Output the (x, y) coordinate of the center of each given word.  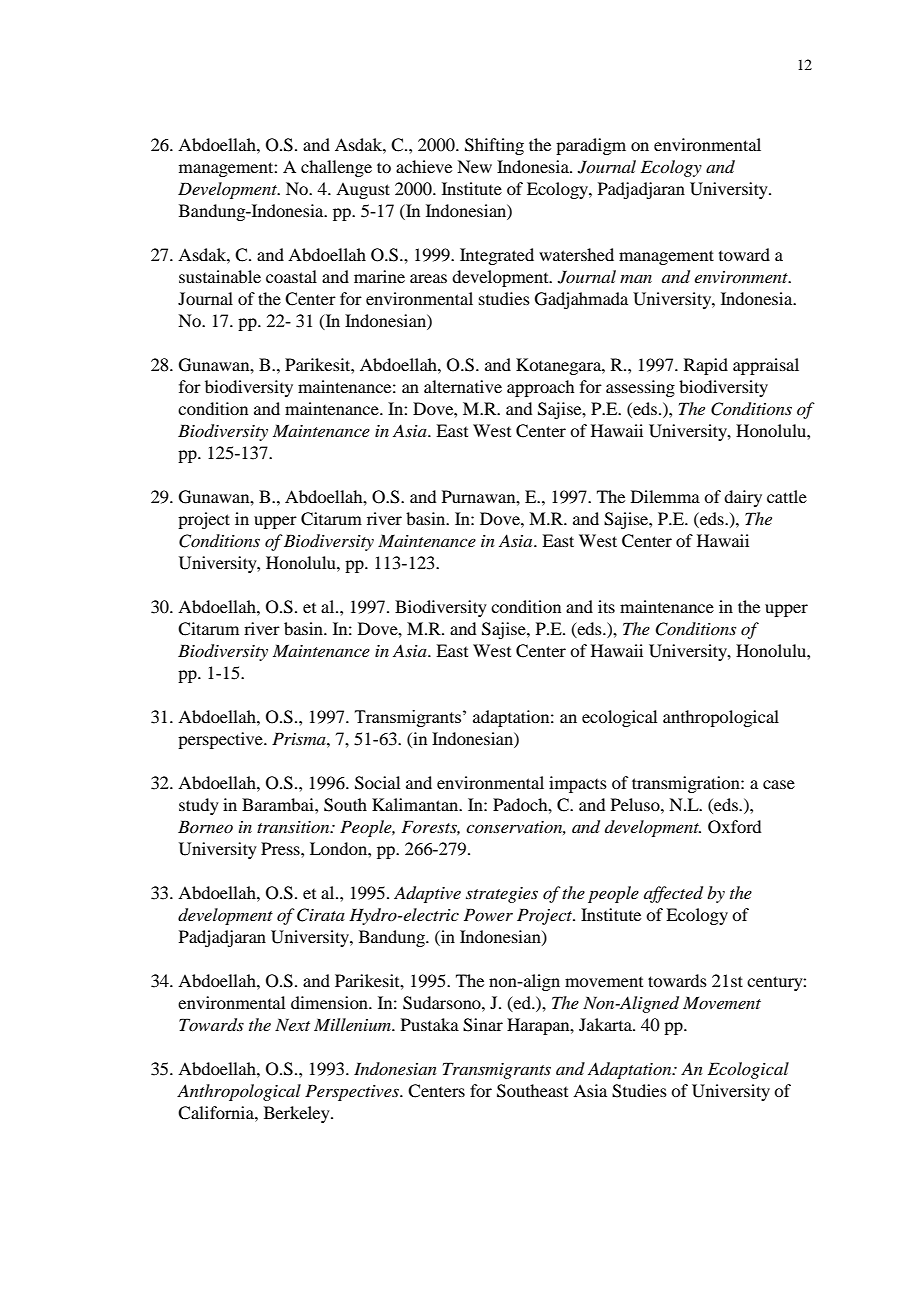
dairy (743, 498)
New (474, 166)
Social (377, 783)
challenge (336, 168)
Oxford (734, 827)
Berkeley (298, 1114)
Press (281, 848)
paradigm (591, 146)
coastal (291, 276)
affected (673, 894)
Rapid (706, 366)
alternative (463, 386)
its (606, 606)
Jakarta (606, 1024)
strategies (502, 895)
